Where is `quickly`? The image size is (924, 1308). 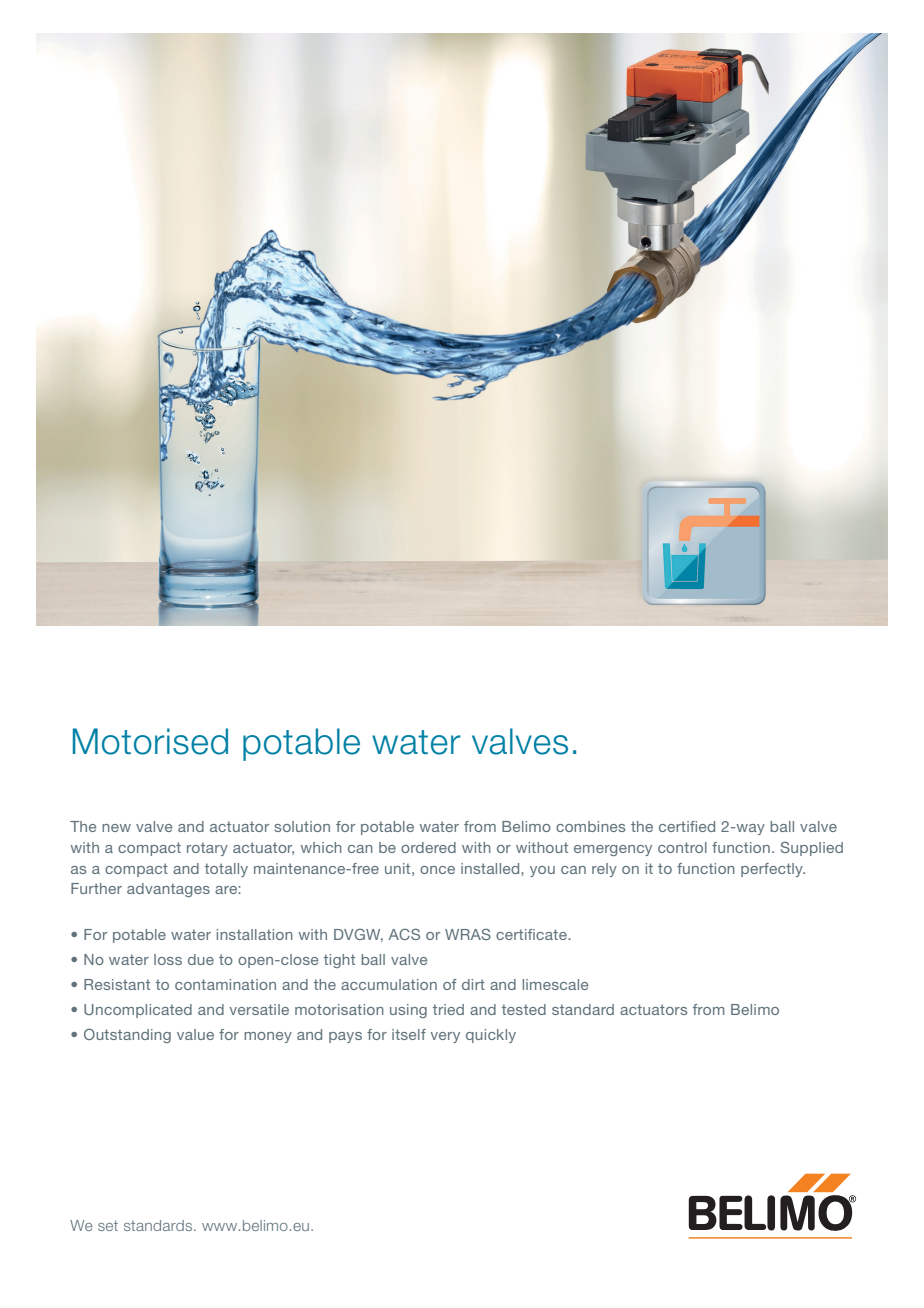 quickly is located at coordinates (491, 1036).
